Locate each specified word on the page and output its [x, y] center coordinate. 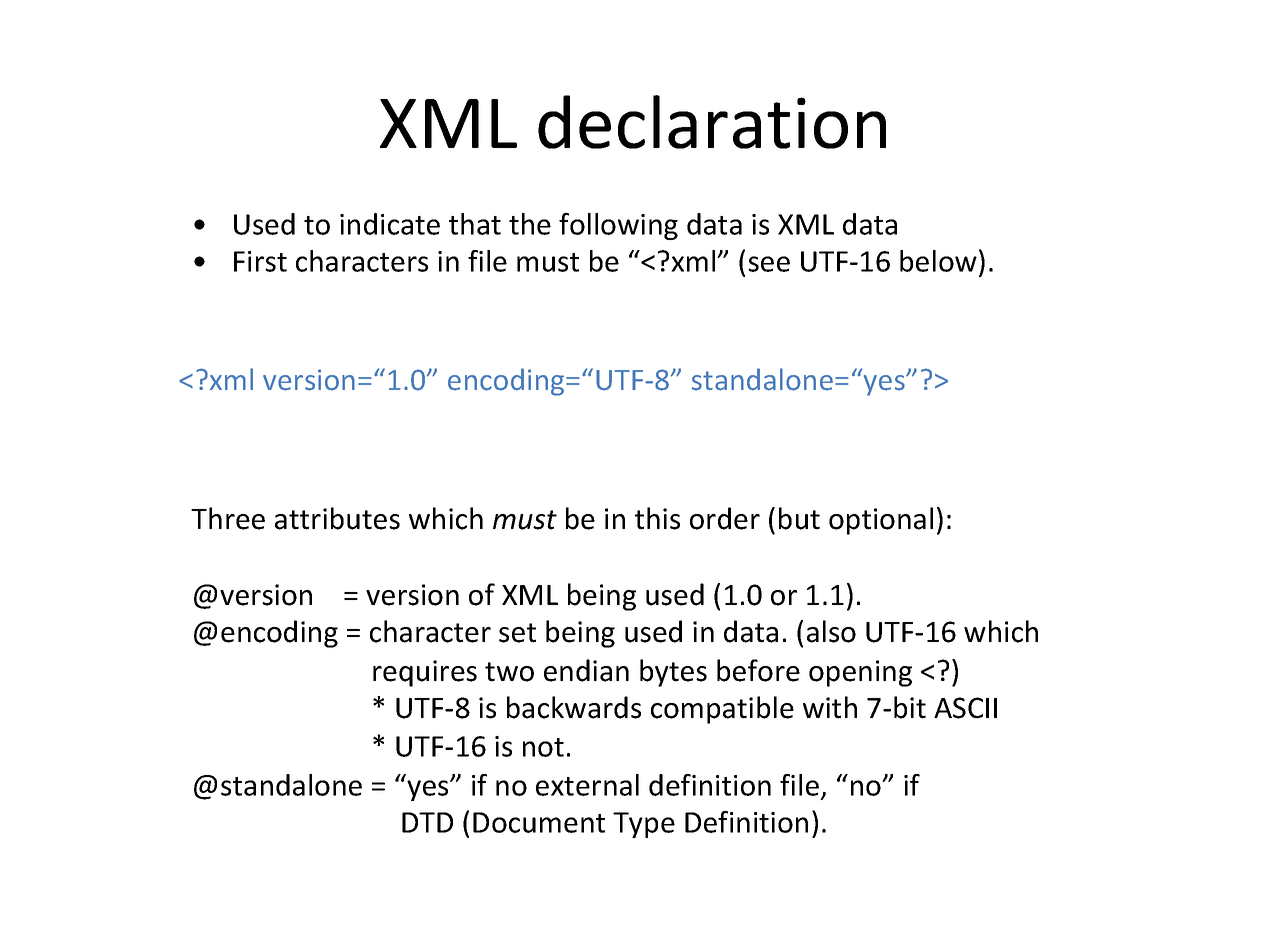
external [587, 785]
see [769, 264]
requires [425, 673]
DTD [427, 822]
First [260, 261]
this [657, 518]
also [831, 631]
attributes [337, 518]
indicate [390, 224]
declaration [712, 122]
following [618, 226]
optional [881, 521]
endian [586, 670]
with [830, 707]
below [938, 261]
